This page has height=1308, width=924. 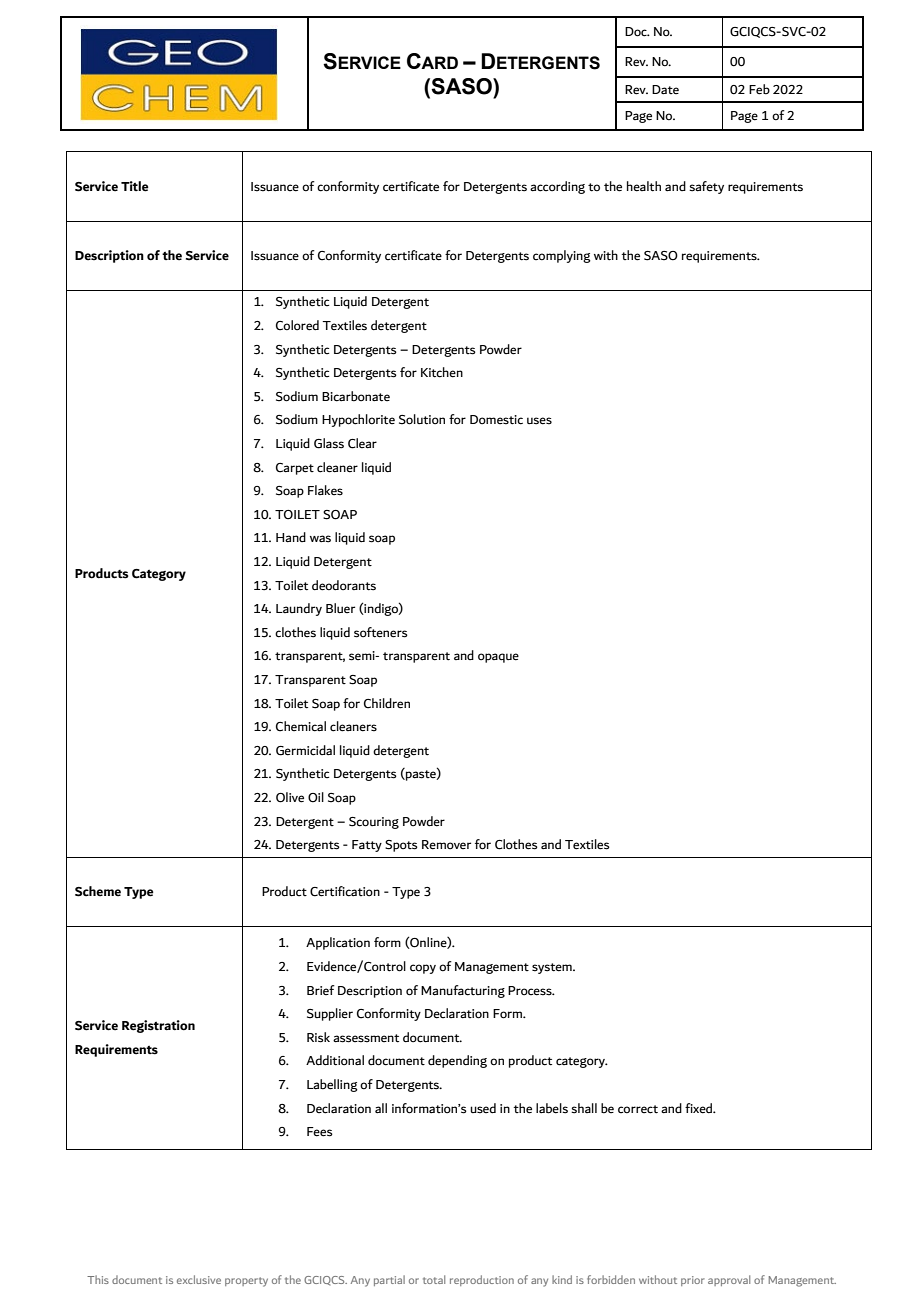 I want to click on Title, so click(x=135, y=186).
